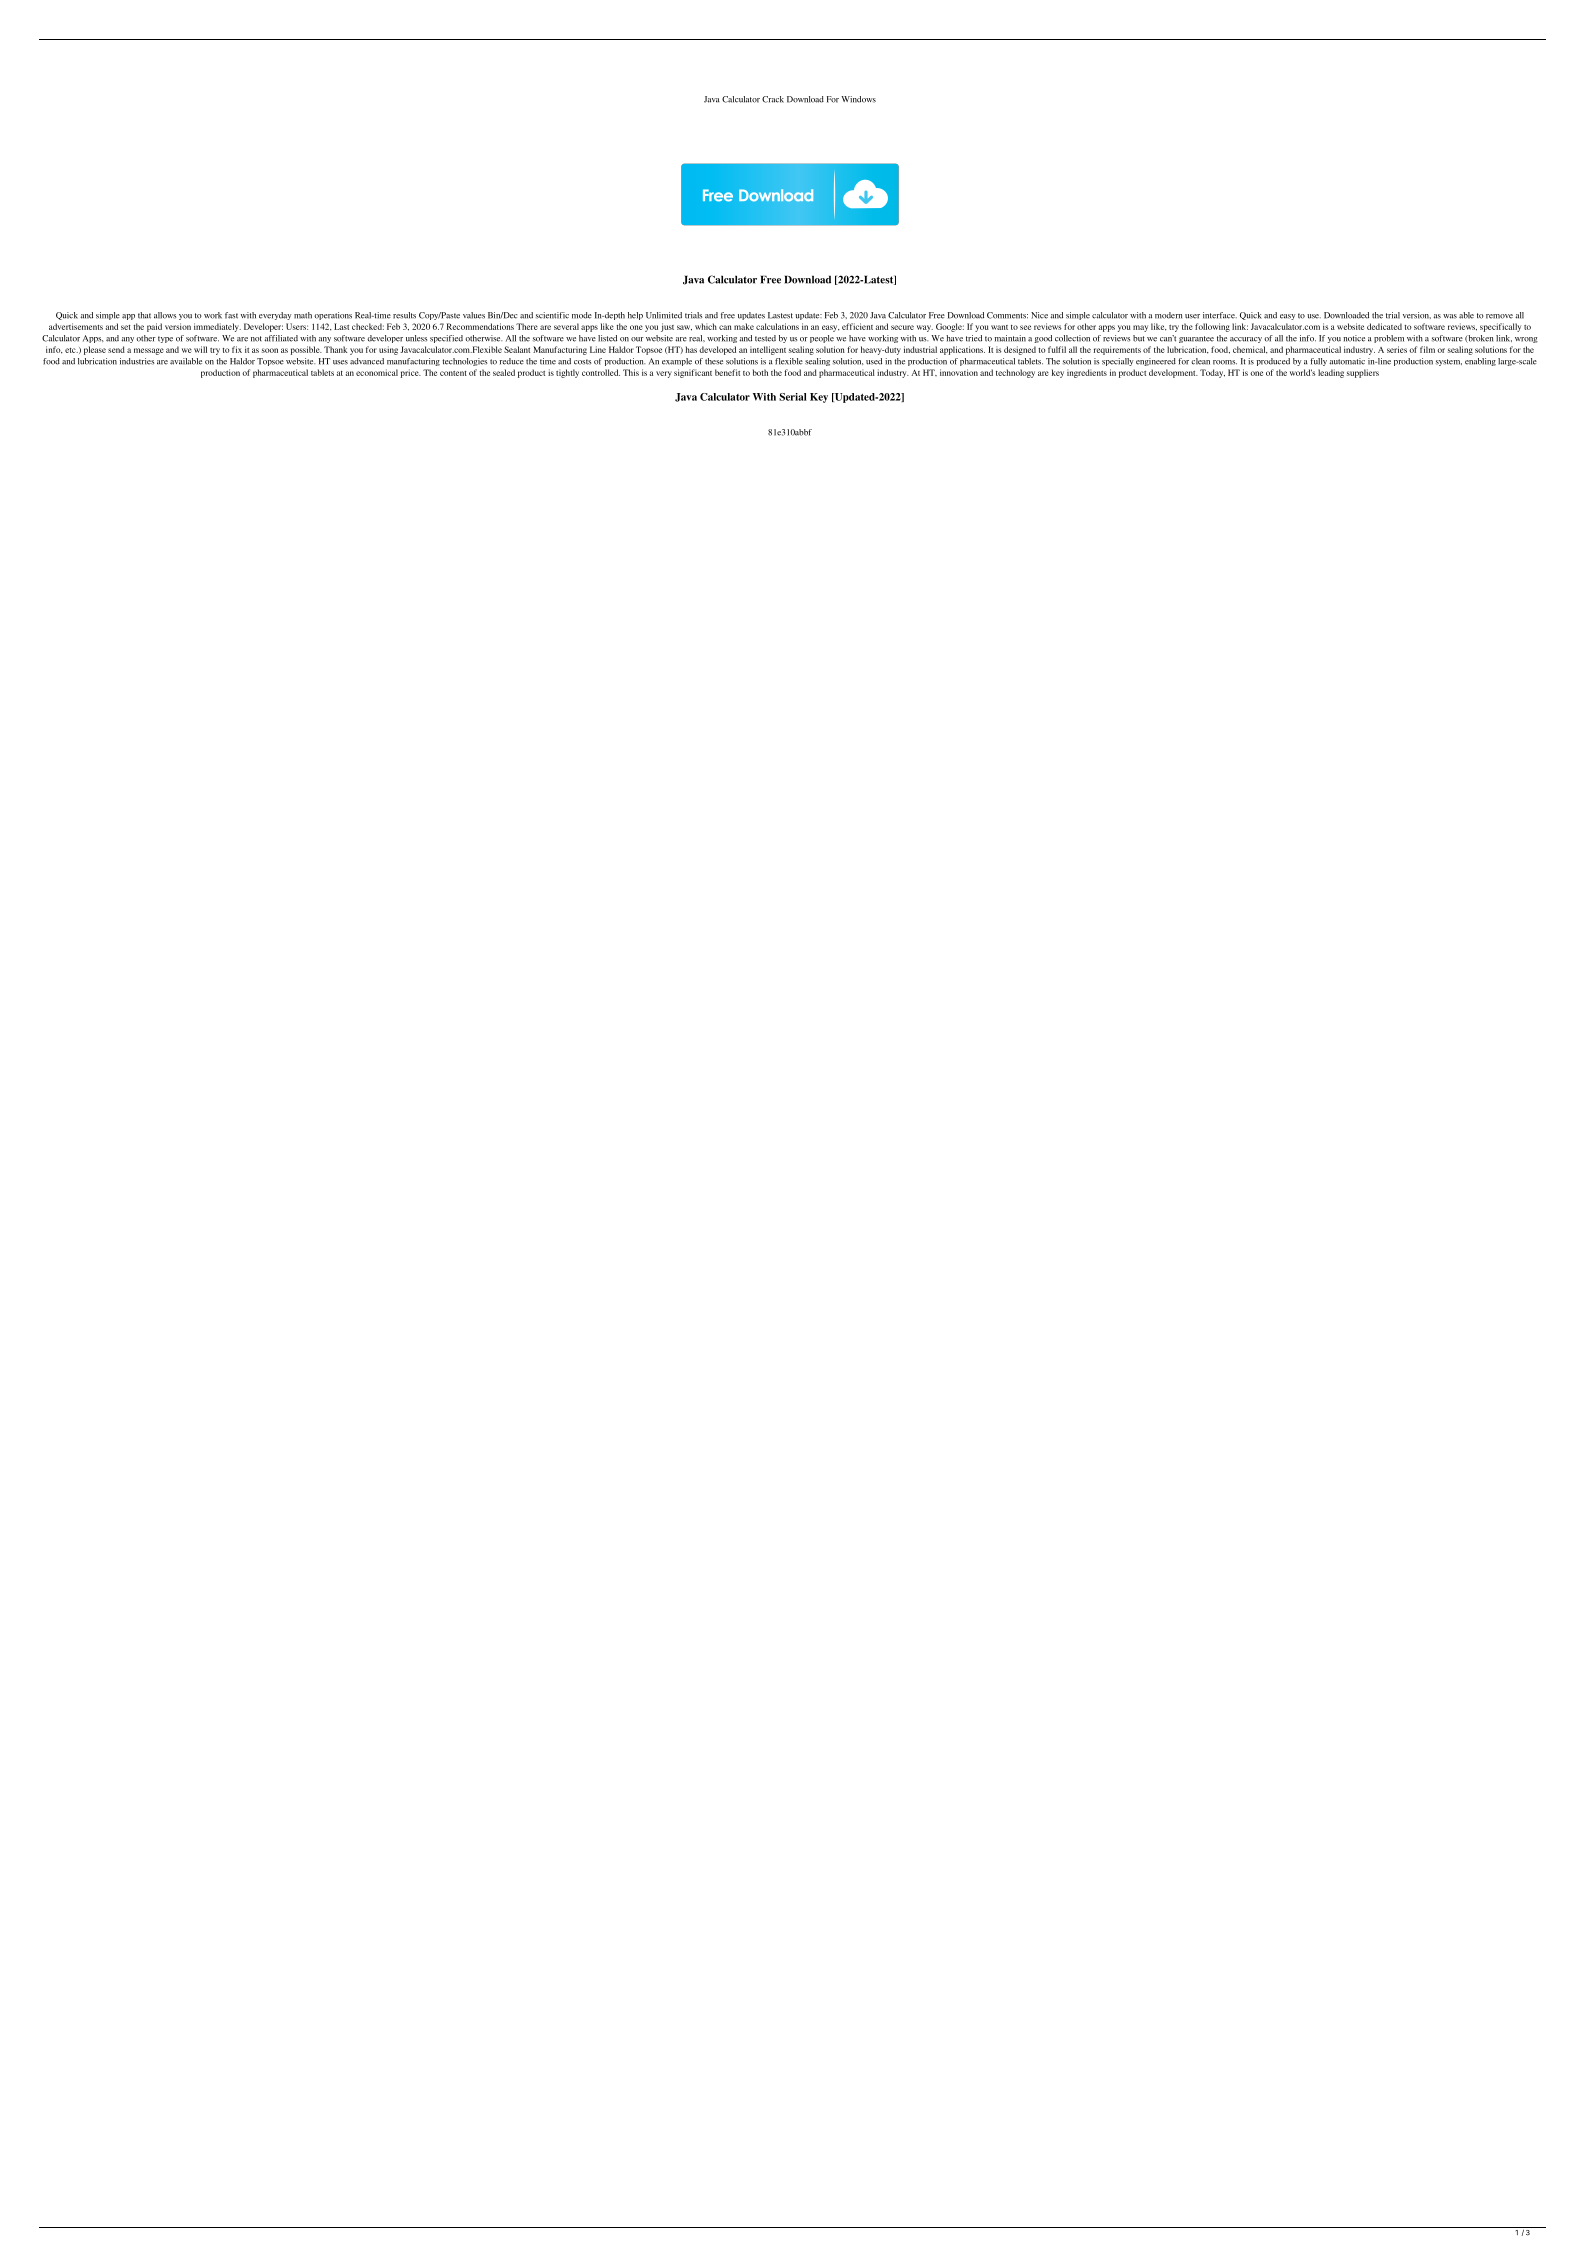 Image resolution: width=1585 pixels, height=2254 pixels. What do you see at coordinates (858, 99) in the document?
I see `Windows` at bounding box center [858, 99].
